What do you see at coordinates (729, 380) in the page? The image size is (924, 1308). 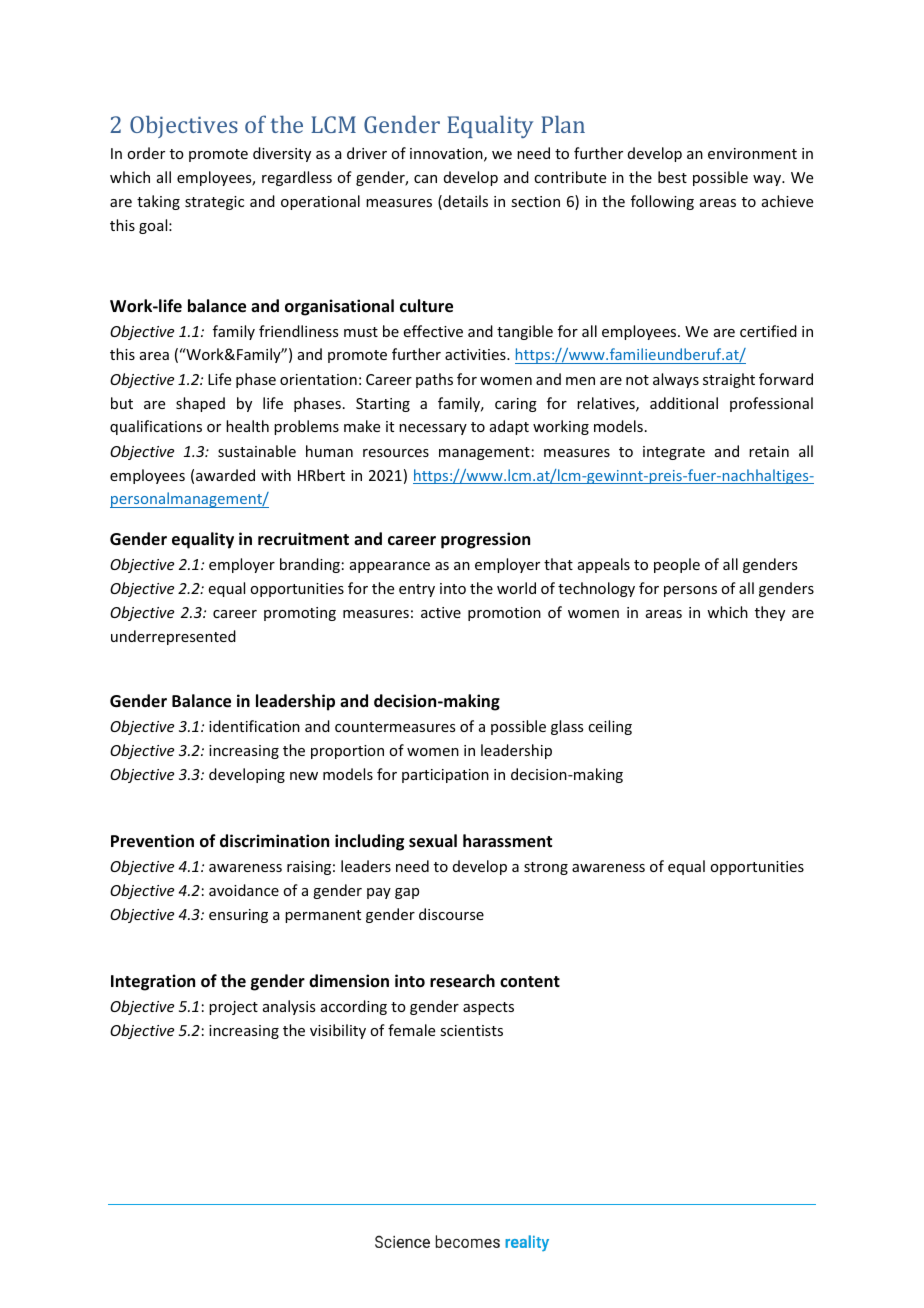 I see `straight` at bounding box center [729, 380].
